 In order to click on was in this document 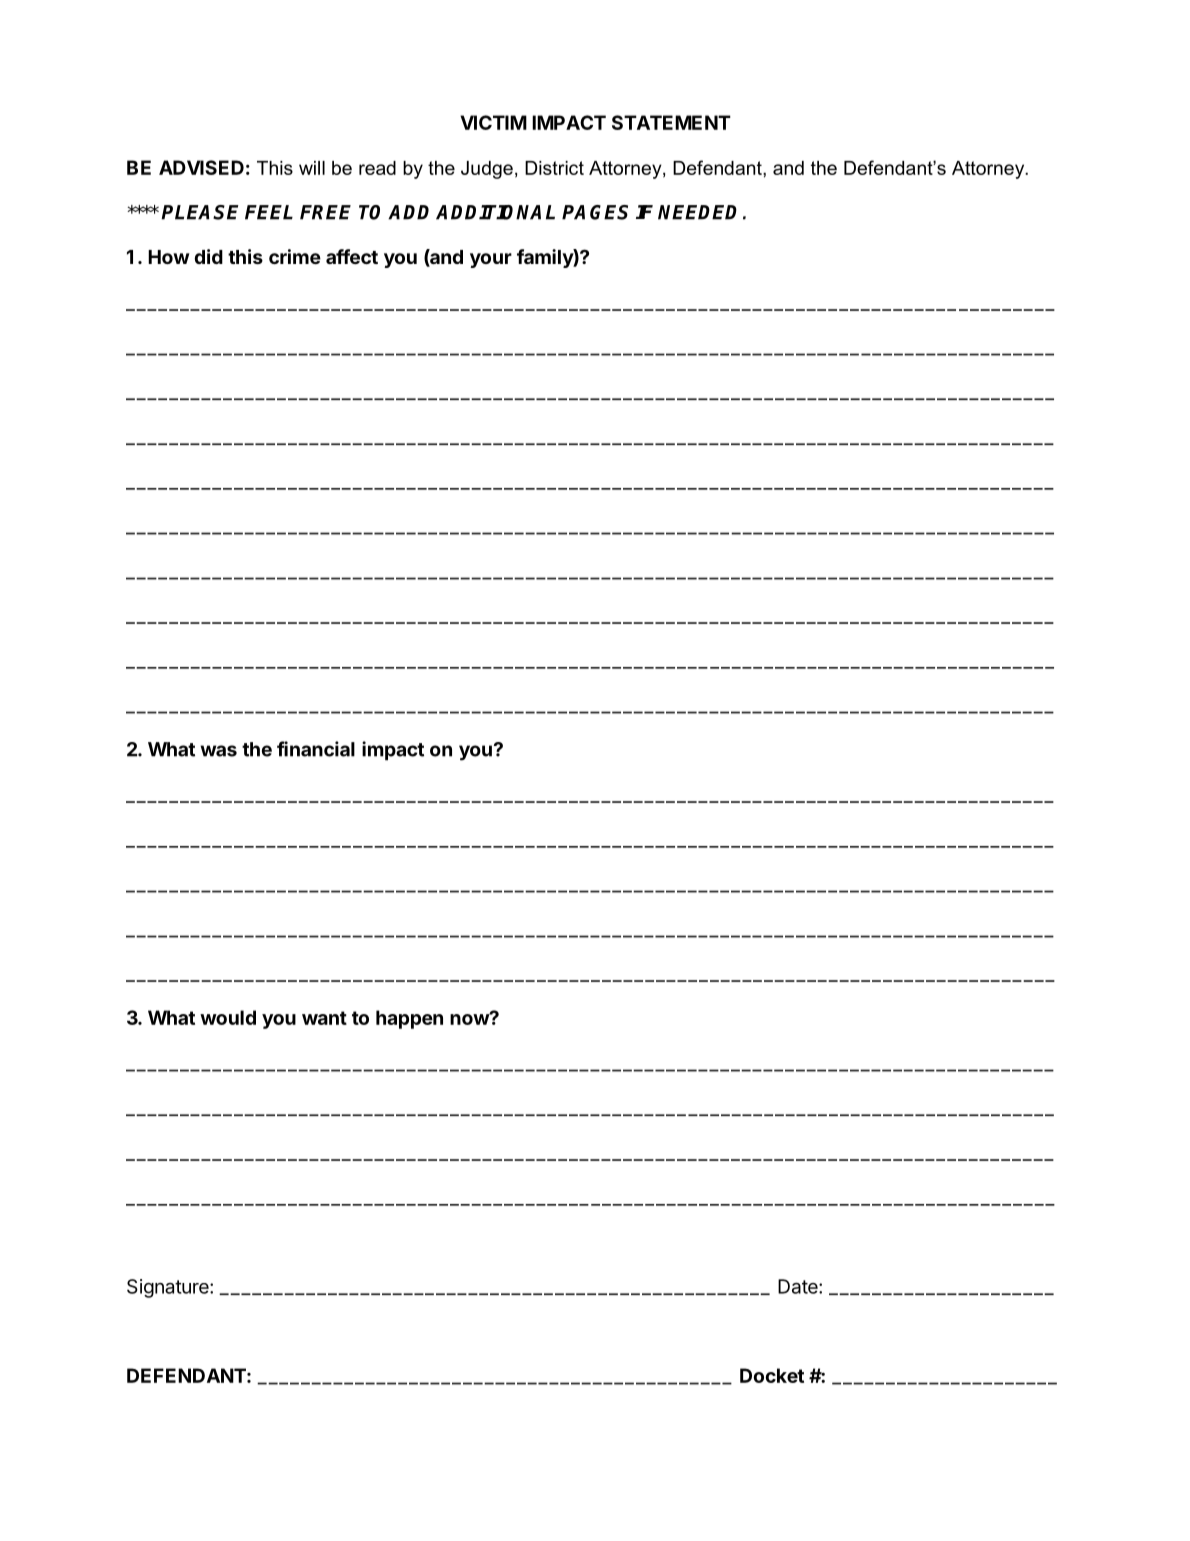, I will do `click(218, 751)`.
